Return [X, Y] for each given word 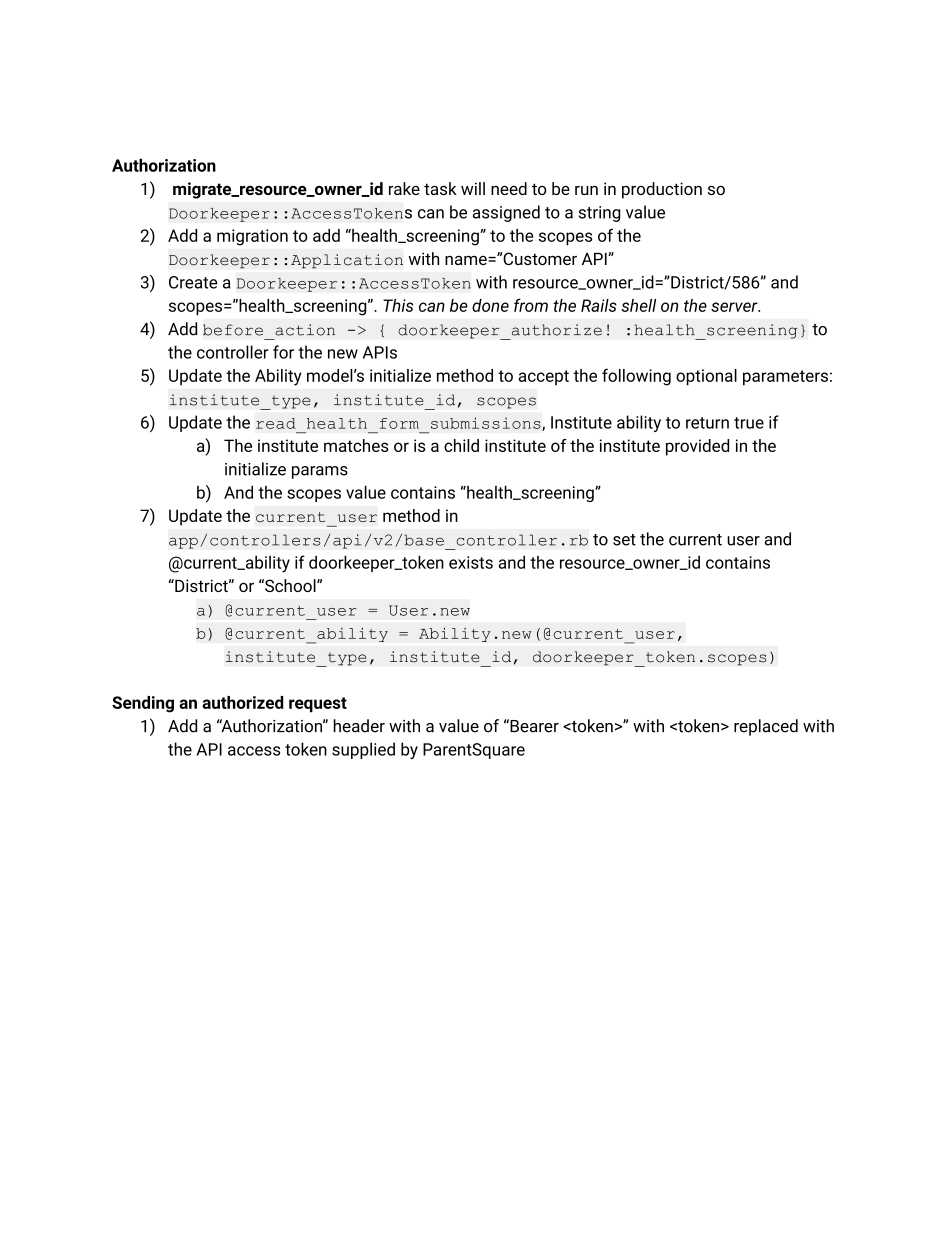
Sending [143, 704]
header [359, 726]
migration [252, 237]
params [320, 472]
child [461, 445]
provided [697, 447]
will [473, 188]
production [662, 190]
